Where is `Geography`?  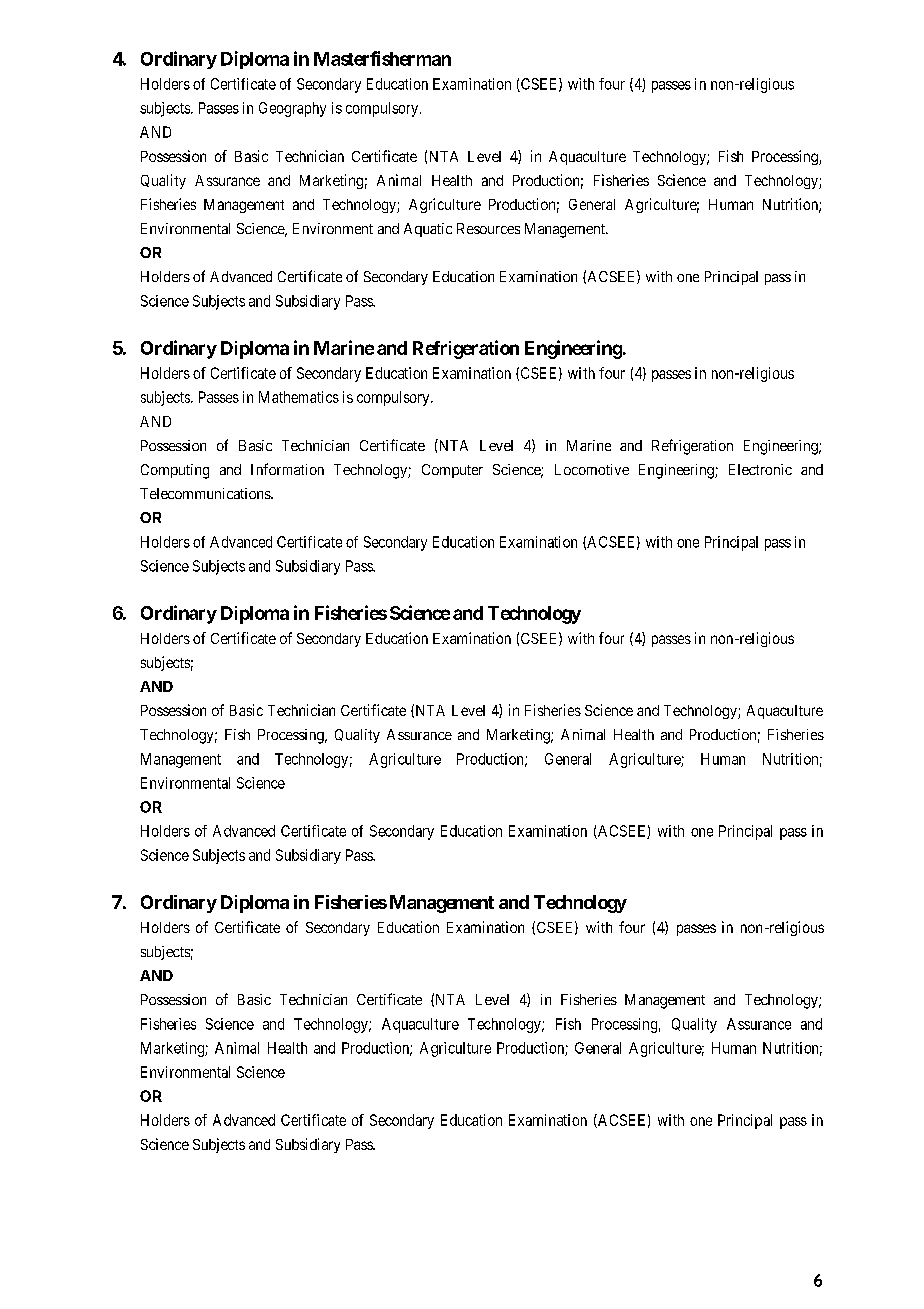
Geography is located at coordinates (292, 109).
